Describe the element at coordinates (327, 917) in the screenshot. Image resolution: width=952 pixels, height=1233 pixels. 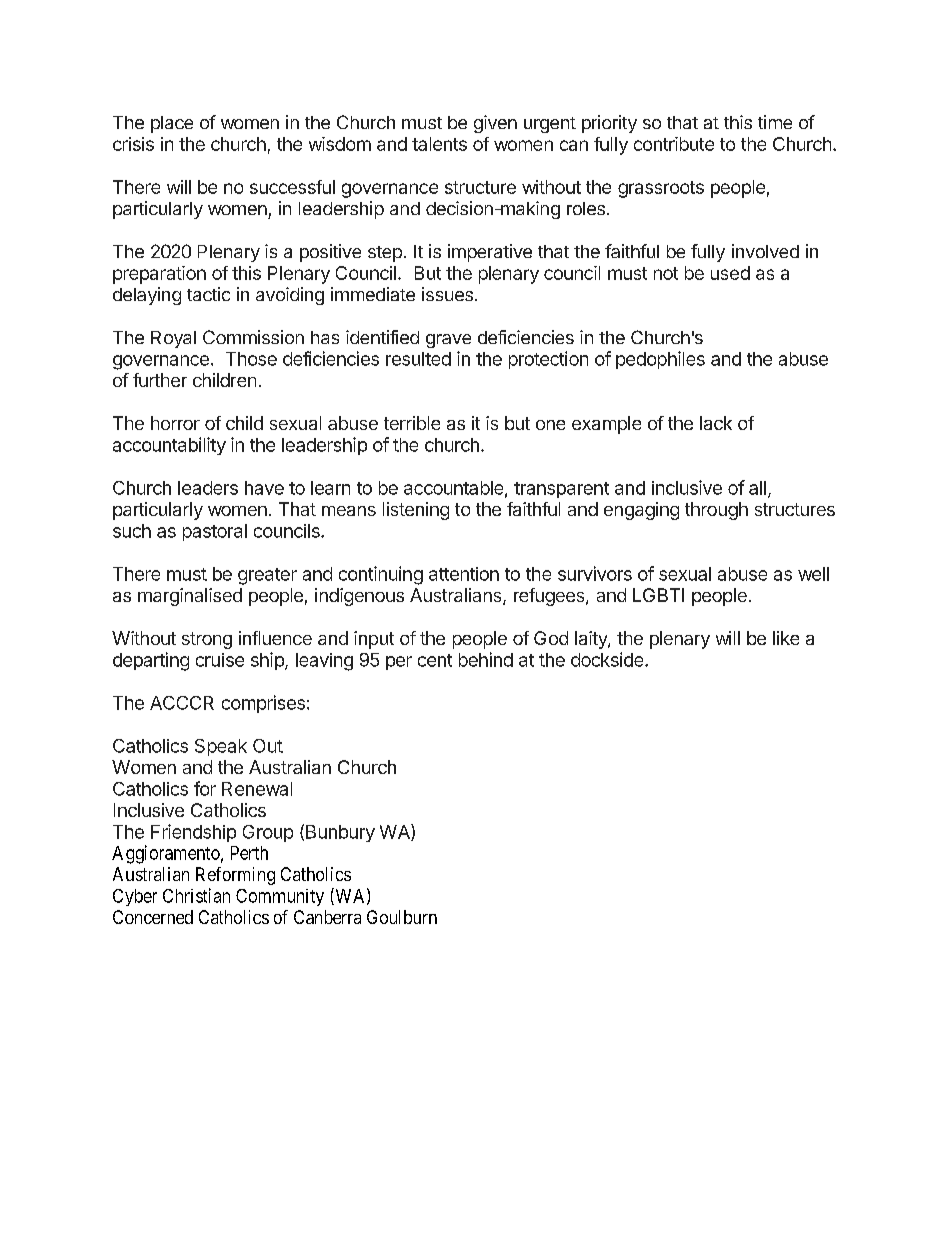
I see `Canberra` at that location.
